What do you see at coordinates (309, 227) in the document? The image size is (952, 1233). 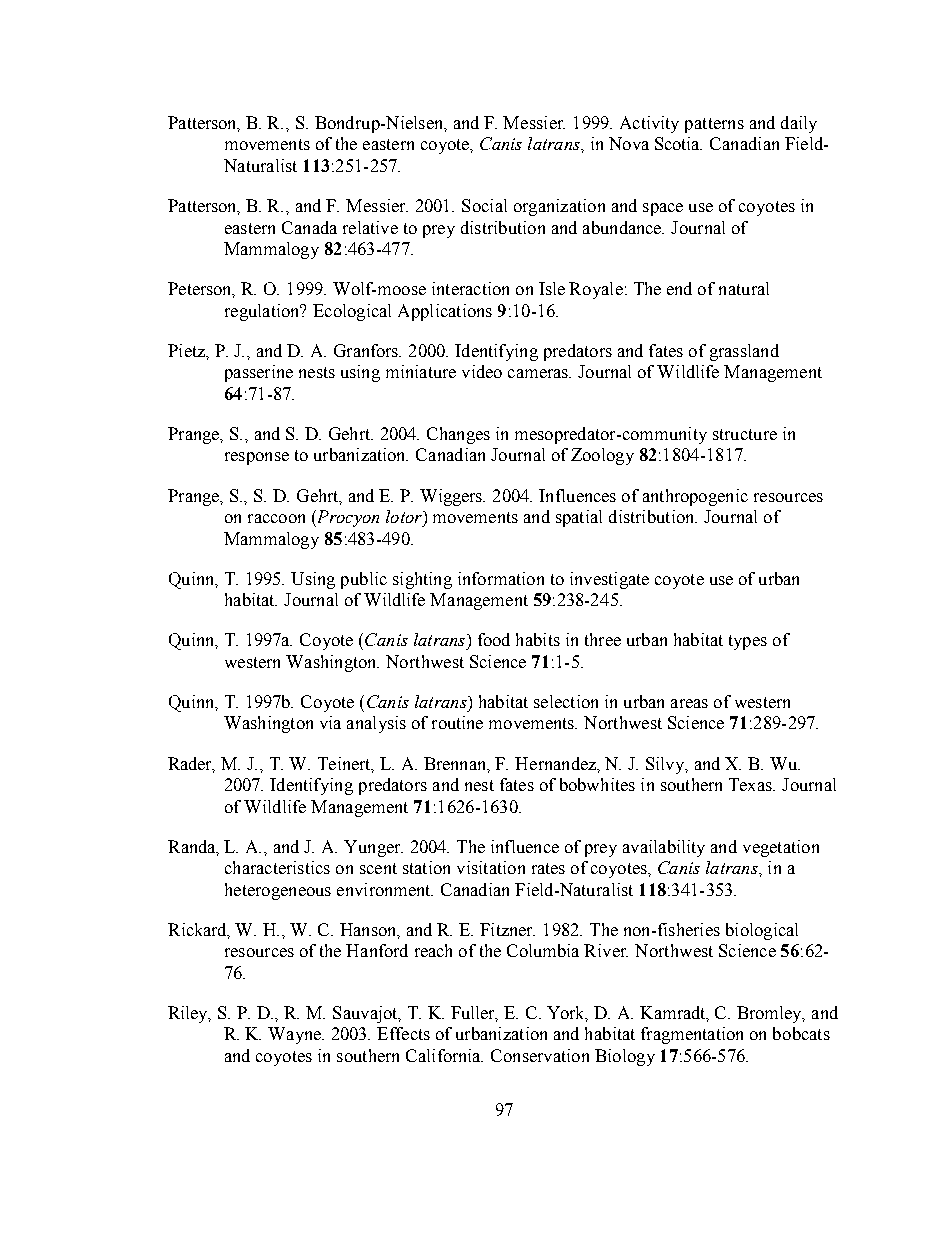 I see `Canada` at bounding box center [309, 227].
